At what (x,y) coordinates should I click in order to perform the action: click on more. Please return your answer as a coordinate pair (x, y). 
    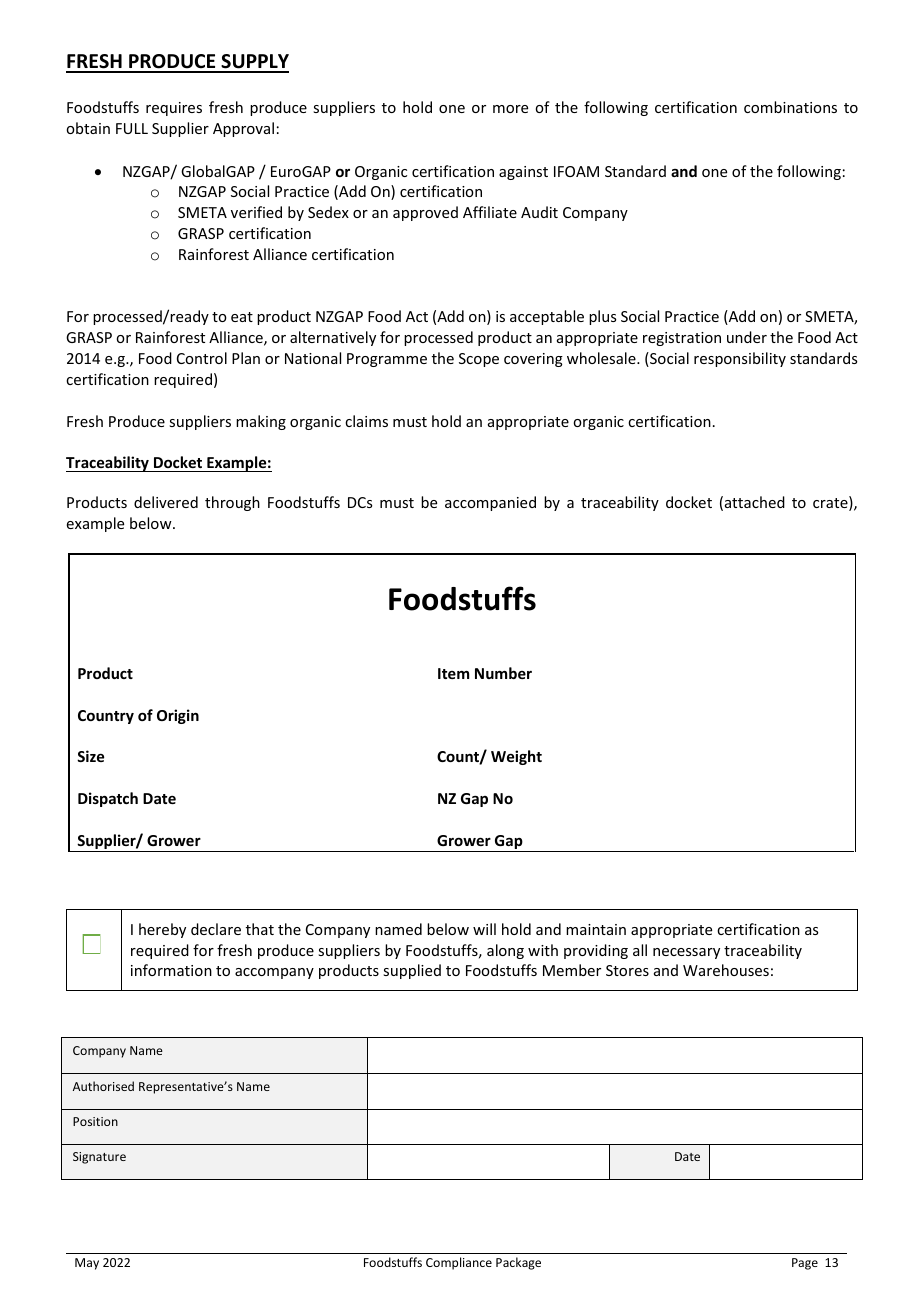
    Looking at the image, I should click on (510, 109).
